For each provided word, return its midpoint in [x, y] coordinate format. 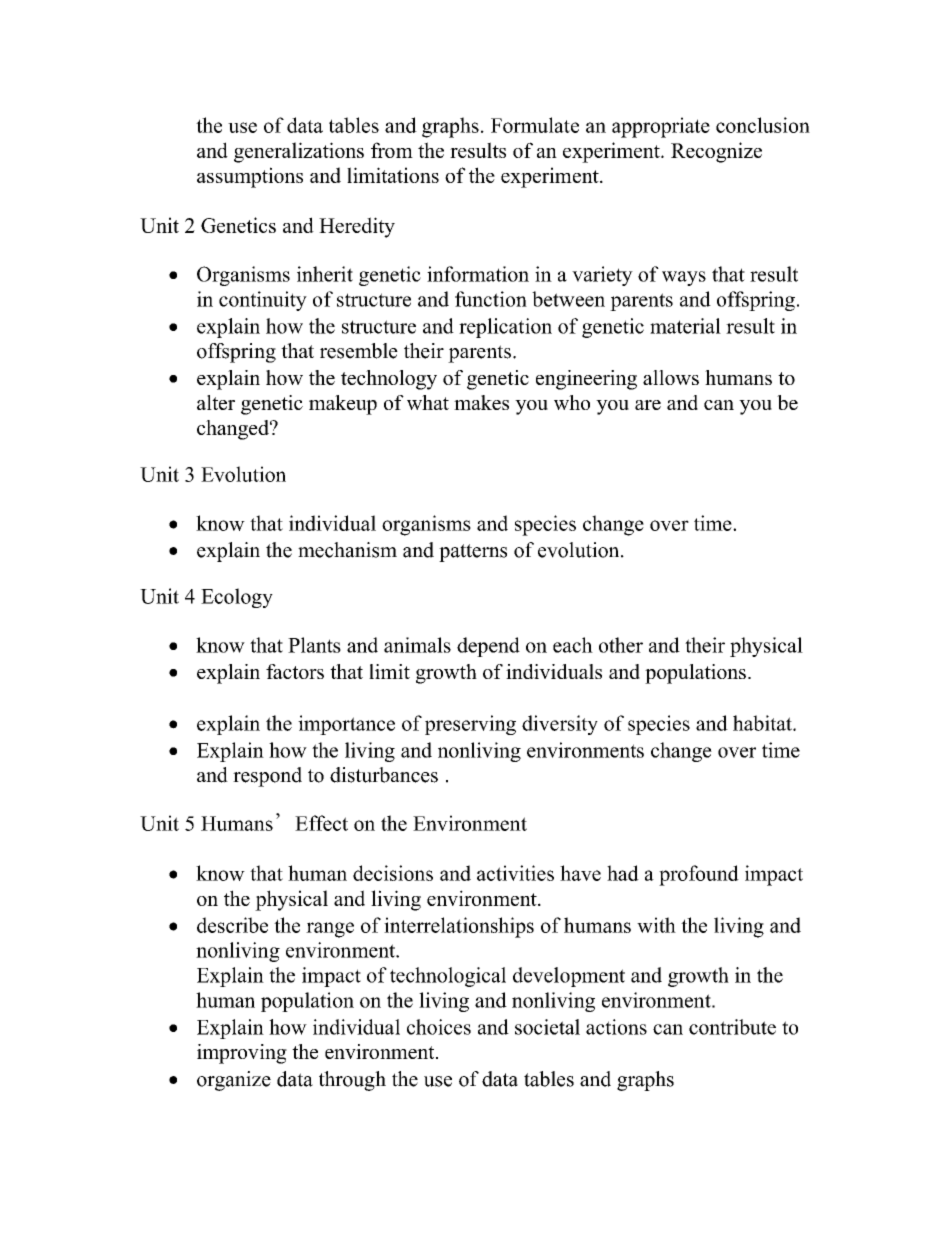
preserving [470, 725]
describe [232, 925]
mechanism [347, 550]
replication [505, 328]
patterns [473, 553]
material [685, 326]
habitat [763, 723]
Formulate [535, 125]
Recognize [716, 152]
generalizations [299, 152]
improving [242, 1054]
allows [671, 377]
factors [295, 671]
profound [699, 875]
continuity [263, 301]
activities [515, 873]
